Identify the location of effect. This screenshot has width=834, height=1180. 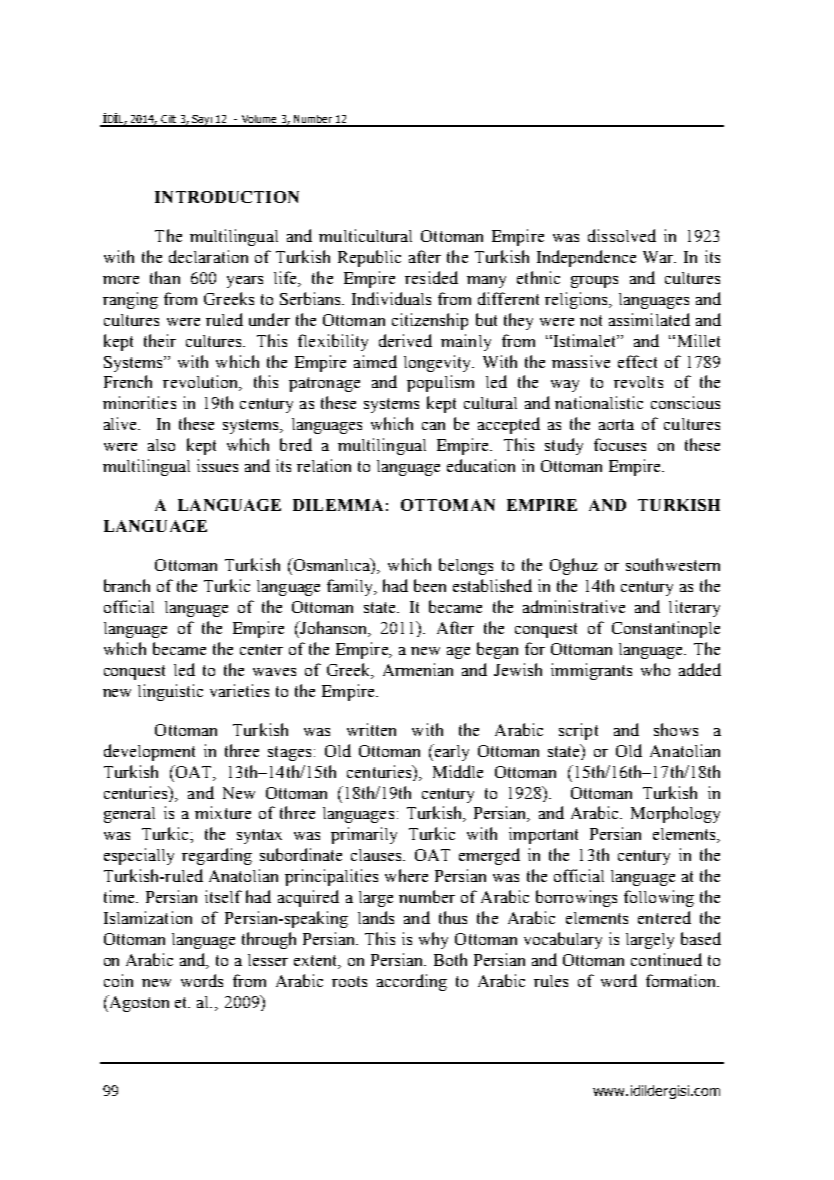
(637, 361).
